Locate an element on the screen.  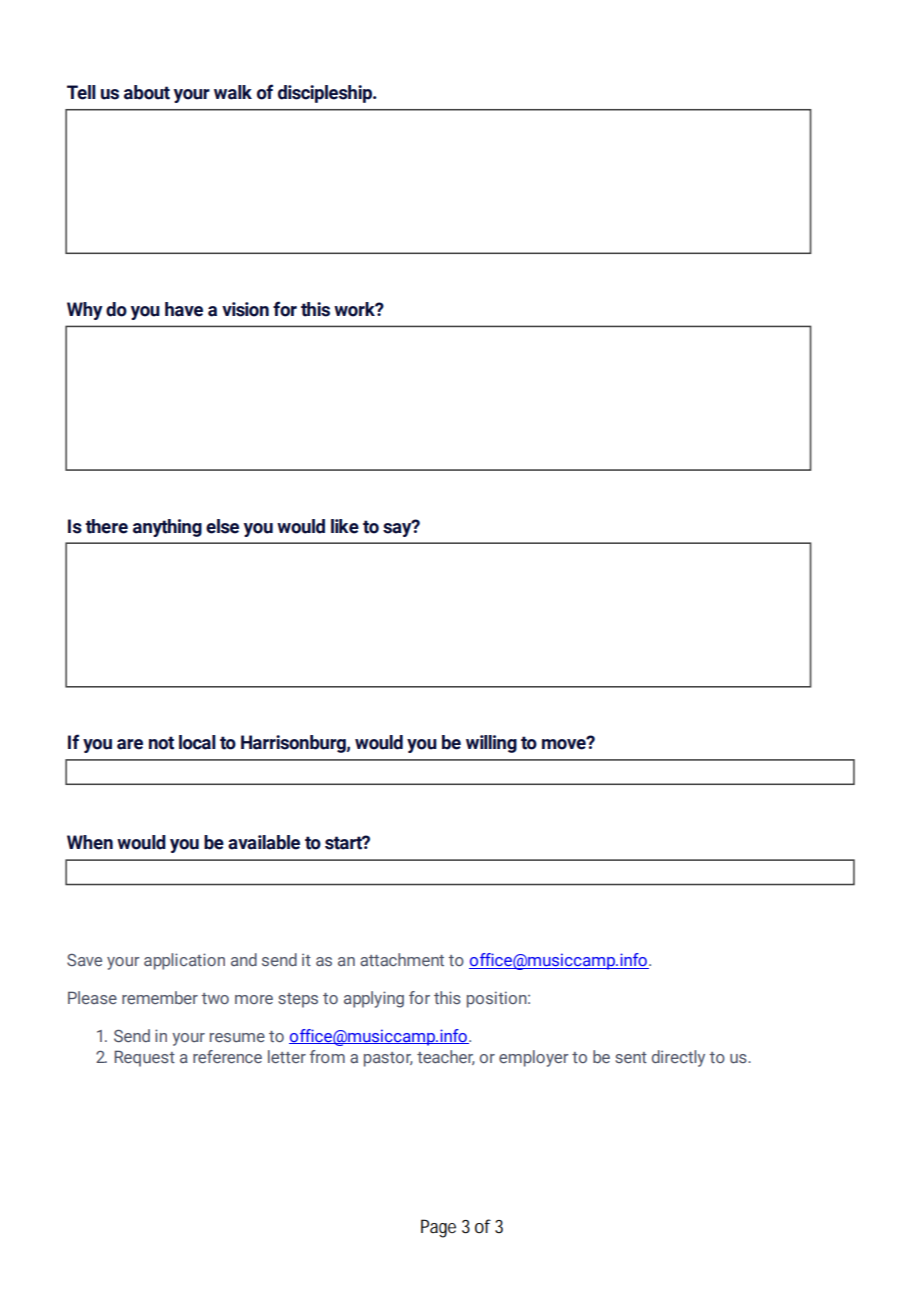
discipleship is located at coordinates (326, 94).
